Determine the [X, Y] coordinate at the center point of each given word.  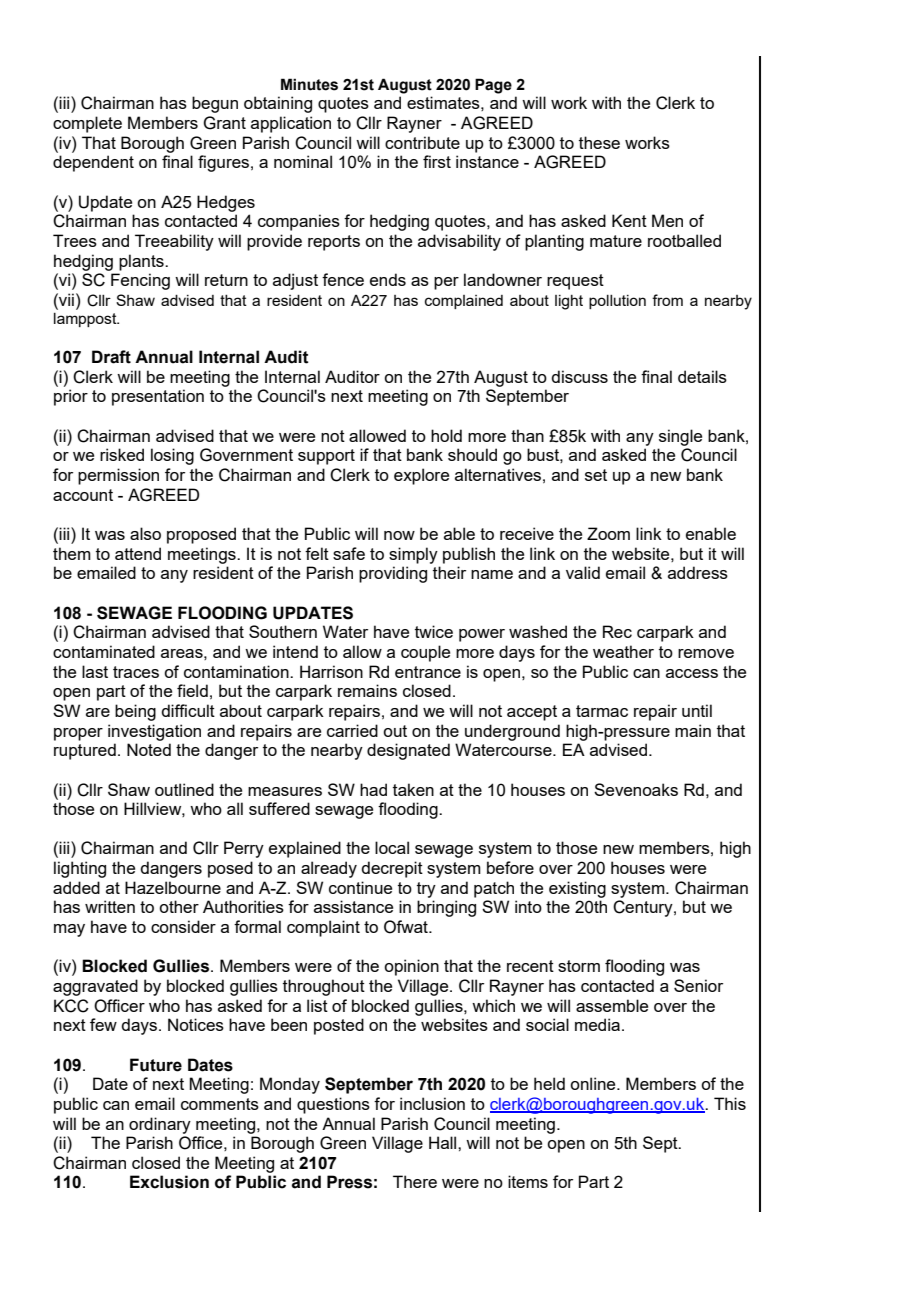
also [145, 533]
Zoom [608, 533]
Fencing [140, 281]
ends [388, 279]
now [399, 535]
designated [408, 751]
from [667, 300]
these [599, 142]
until [697, 710]
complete [87, 124]
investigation [154, 732]
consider [183, 926]
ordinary [160, 1125]
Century [644, 908]
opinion [411, 967]
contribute [422, 142]
